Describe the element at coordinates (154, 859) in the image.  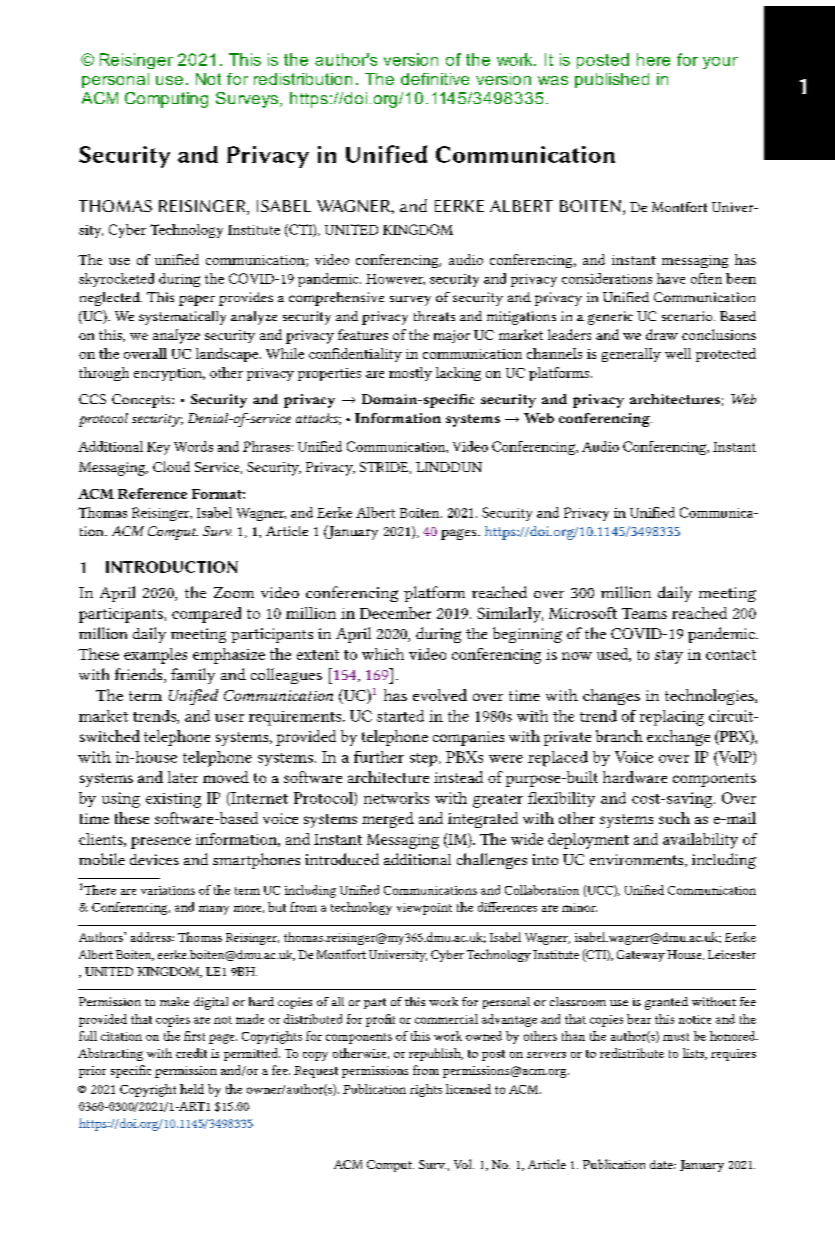
I see `devices` at that location.
